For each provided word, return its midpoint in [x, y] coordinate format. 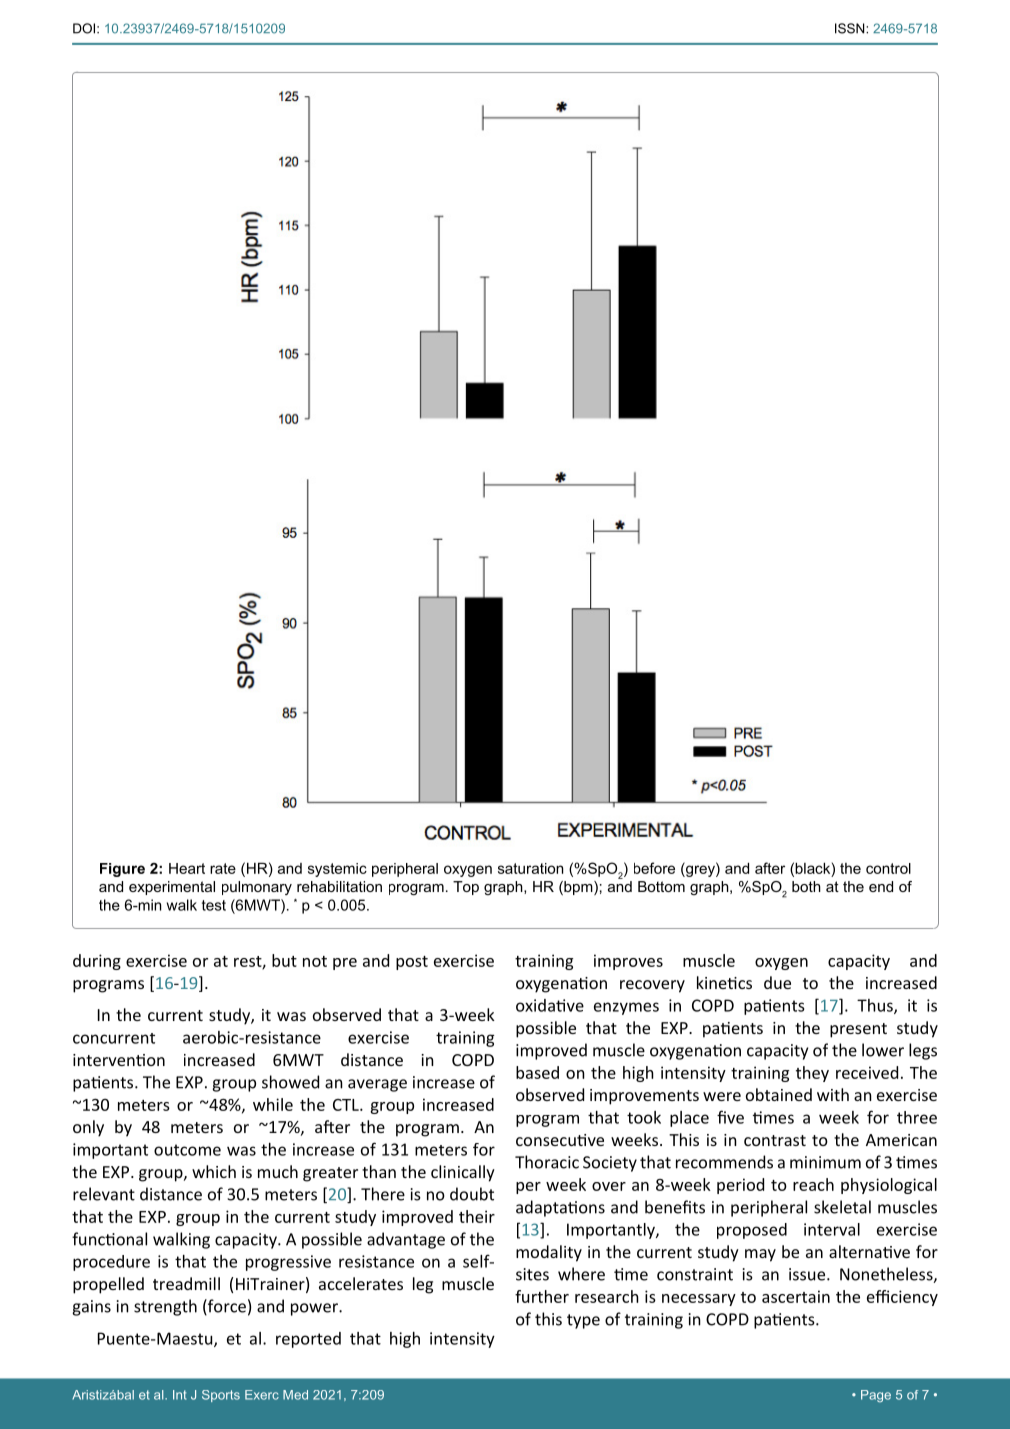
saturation [530, 868]
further [542, 1296]
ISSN [851, 28]
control [888, 868]
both [806, 886]
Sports [221, 1396]
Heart [187, 868]
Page [876, 1396]
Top [466, 888]
